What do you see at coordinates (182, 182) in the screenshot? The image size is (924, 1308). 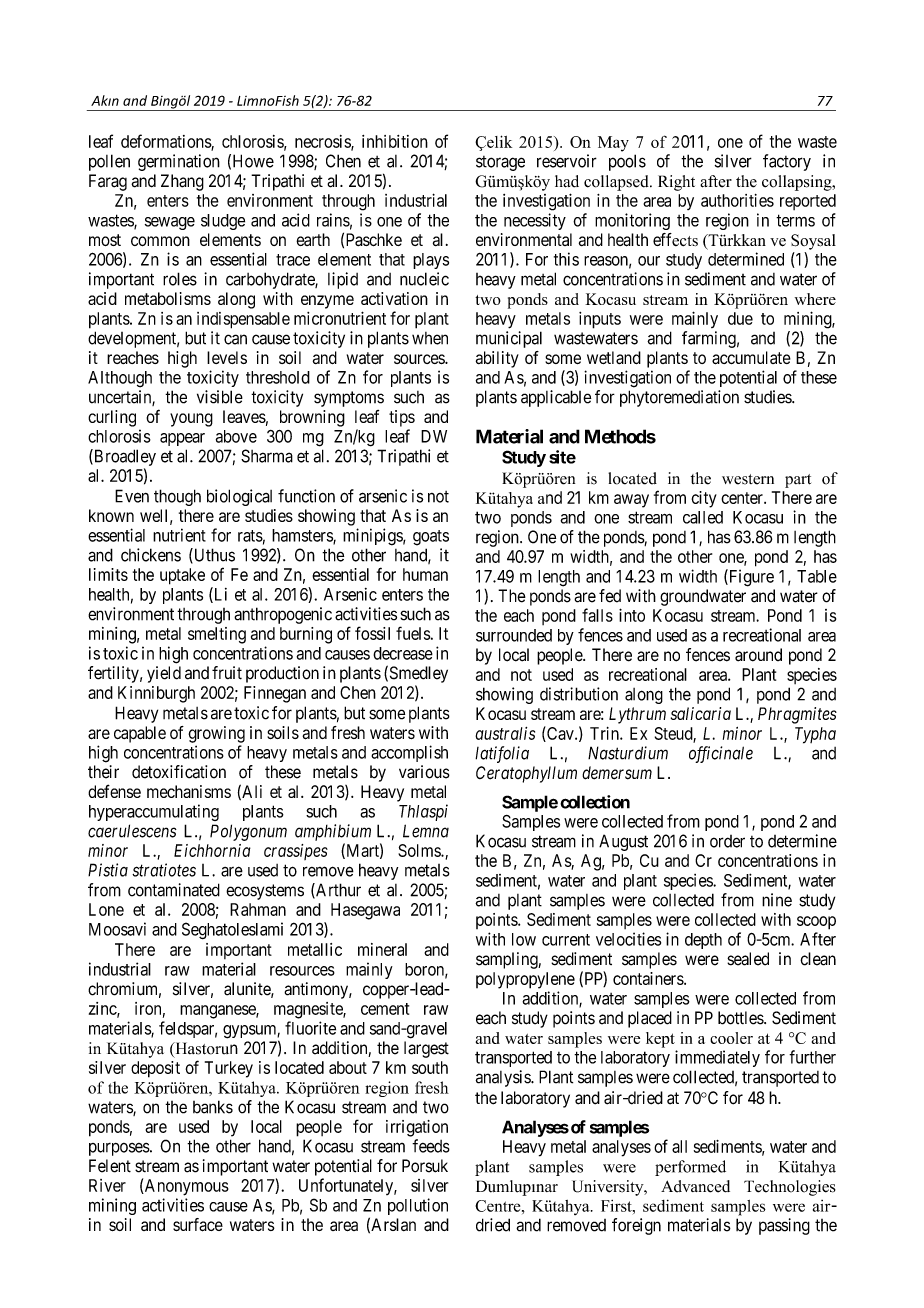 I see `Zhang` at bounding box center [182, 182].
